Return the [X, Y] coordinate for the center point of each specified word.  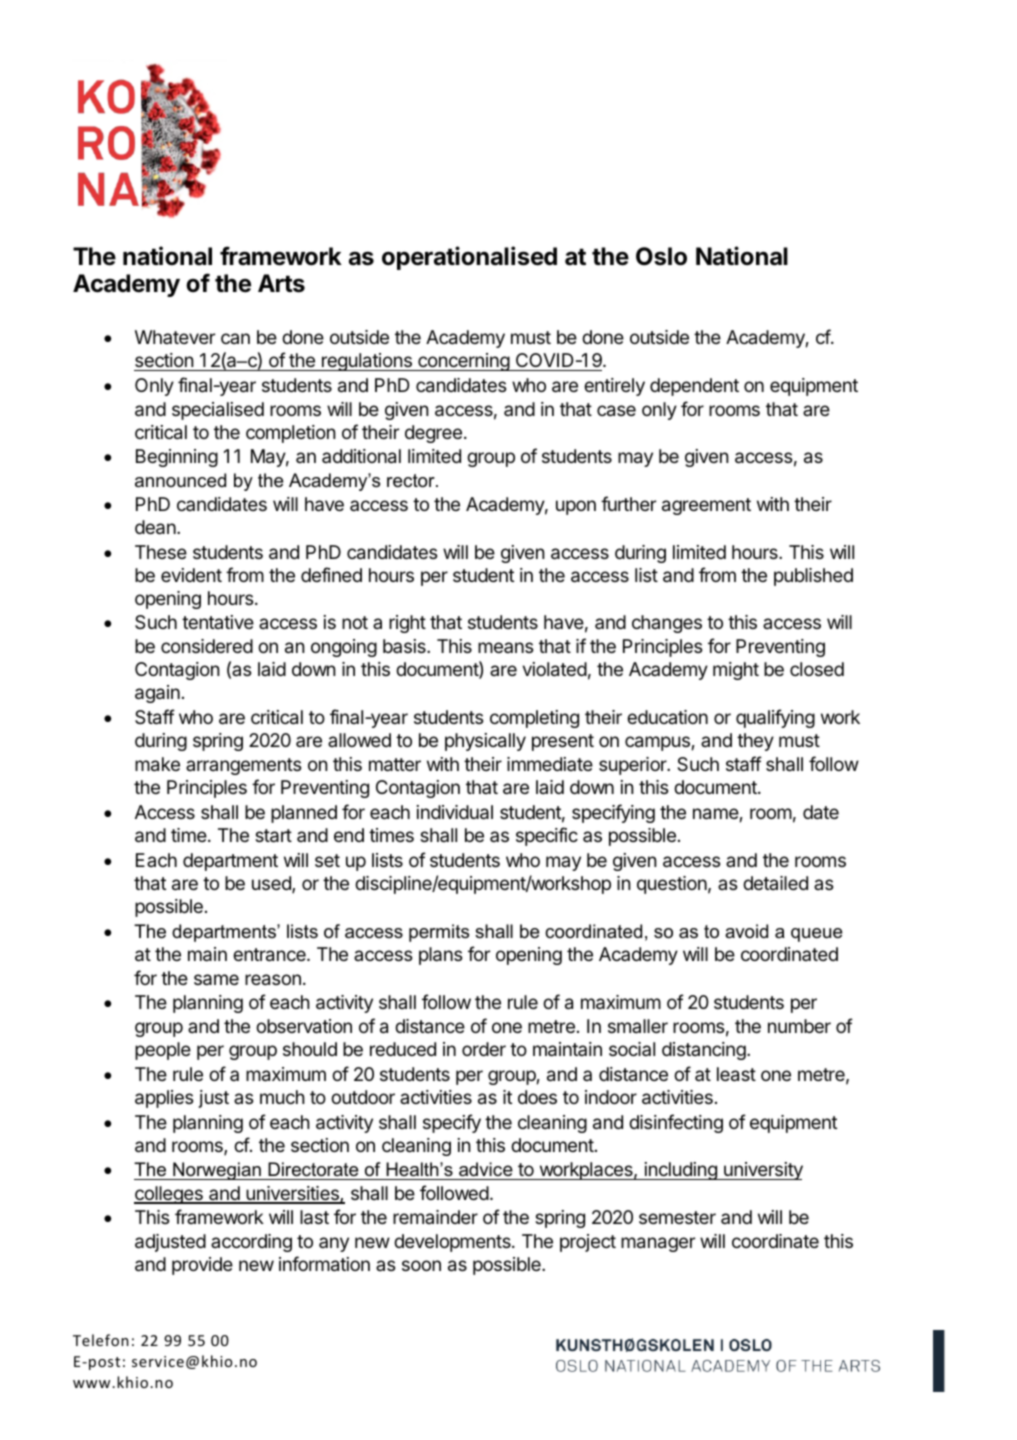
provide [202, 1266]
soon [421, 1265]
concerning [463, 362]
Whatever [175, 337]
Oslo [661, 256]
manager [658, 1244]
